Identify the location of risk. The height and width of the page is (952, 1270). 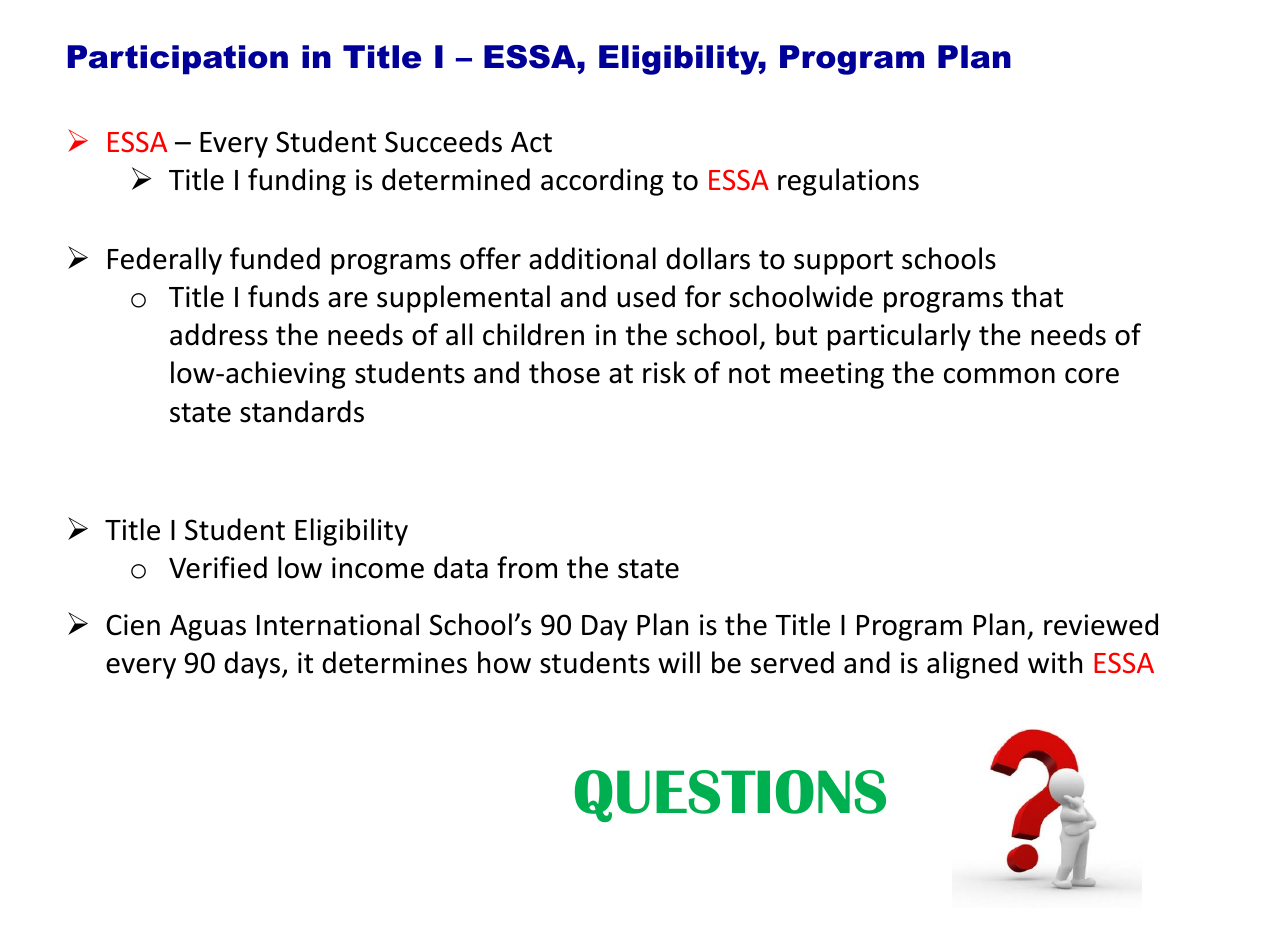
(664, 372).
